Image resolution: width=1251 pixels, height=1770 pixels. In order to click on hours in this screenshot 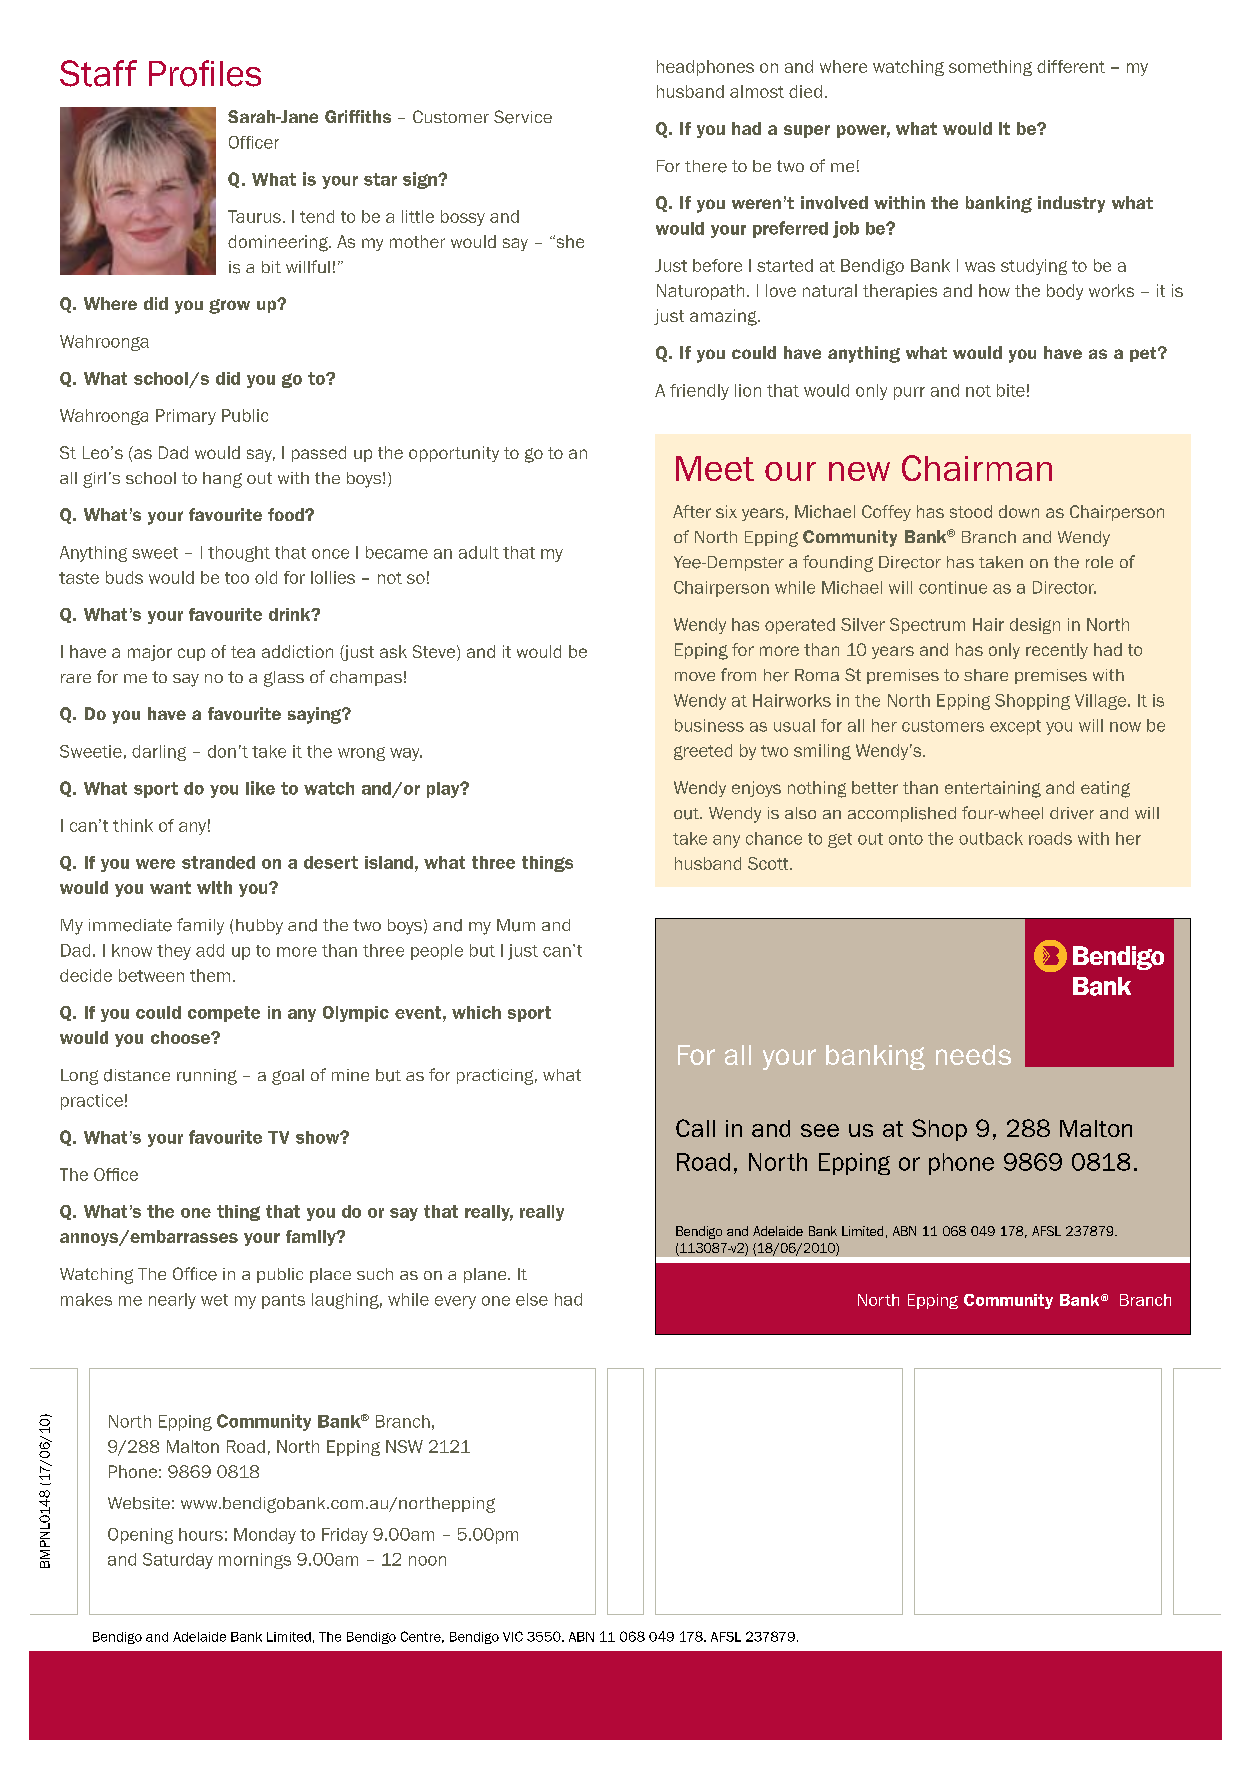, I will do `click(201, 1534)`.
